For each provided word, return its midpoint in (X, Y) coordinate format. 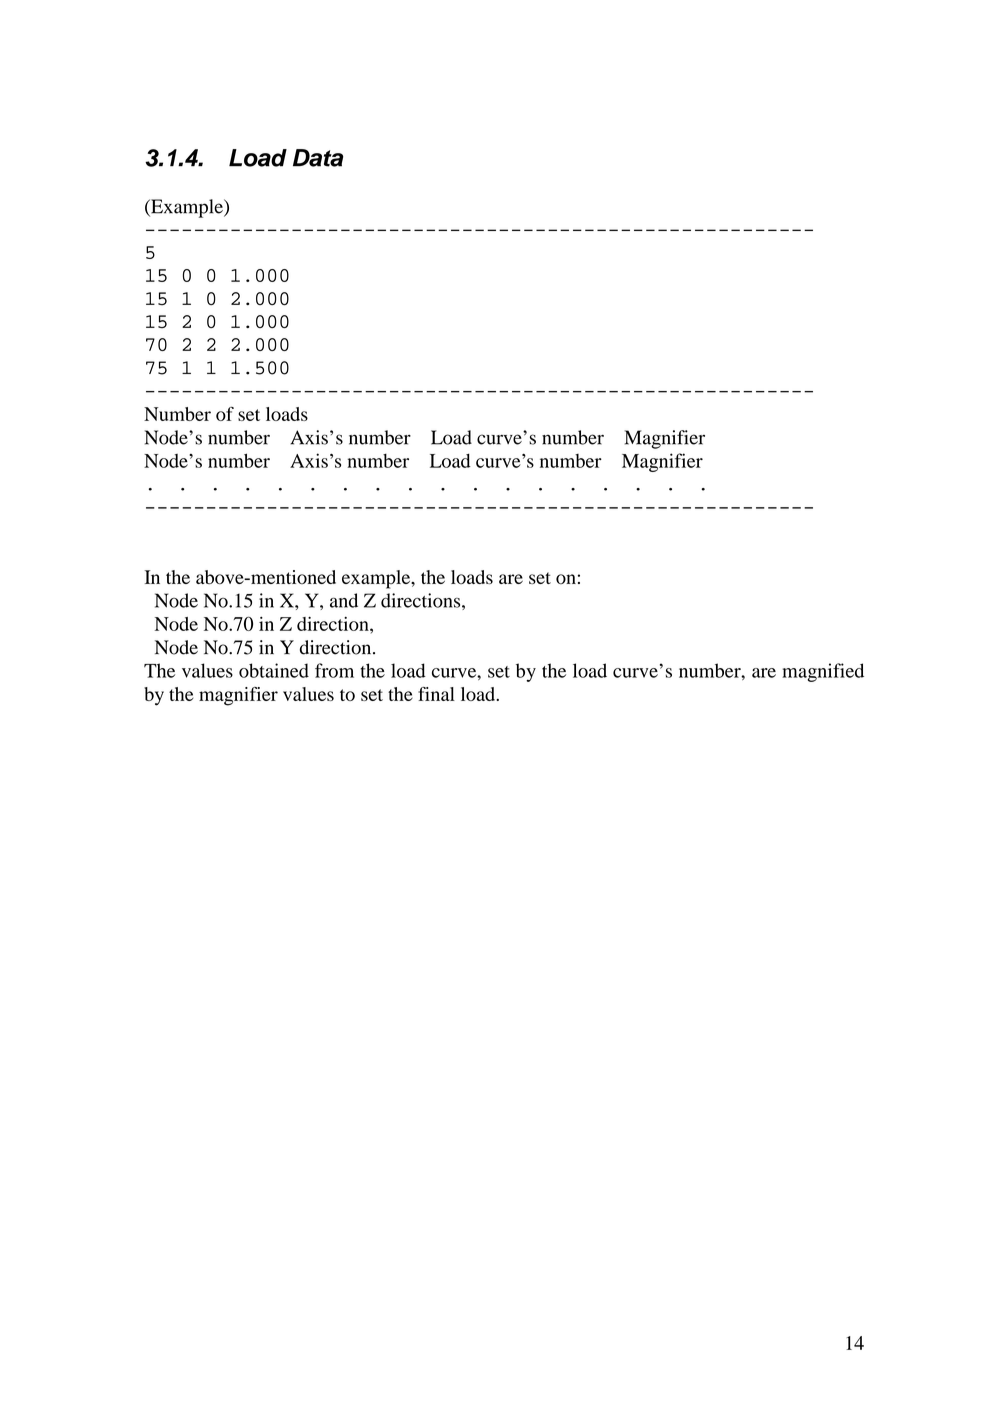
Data (318, 158)
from (334, 670)
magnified (823, 672)
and (344, 600)
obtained (274, 670)
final (436, 694)
